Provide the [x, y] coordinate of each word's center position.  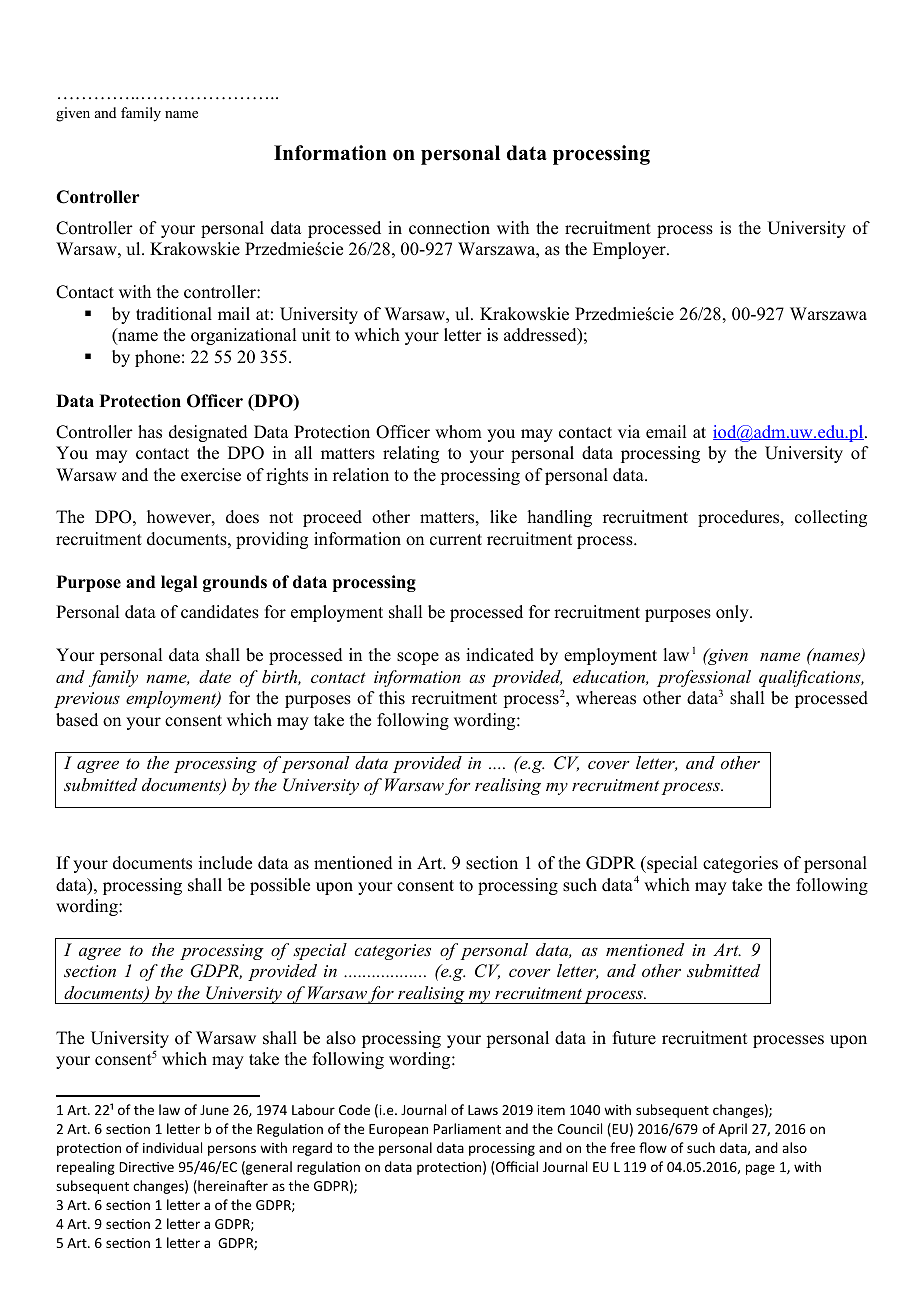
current [456, 540]
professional [704, 680]
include [225, 863]
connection [449, 228]
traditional [174, 314]
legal [179, 583]
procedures [740, 518]
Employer [630, 250]
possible [280, 886]
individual [172, 1147]
